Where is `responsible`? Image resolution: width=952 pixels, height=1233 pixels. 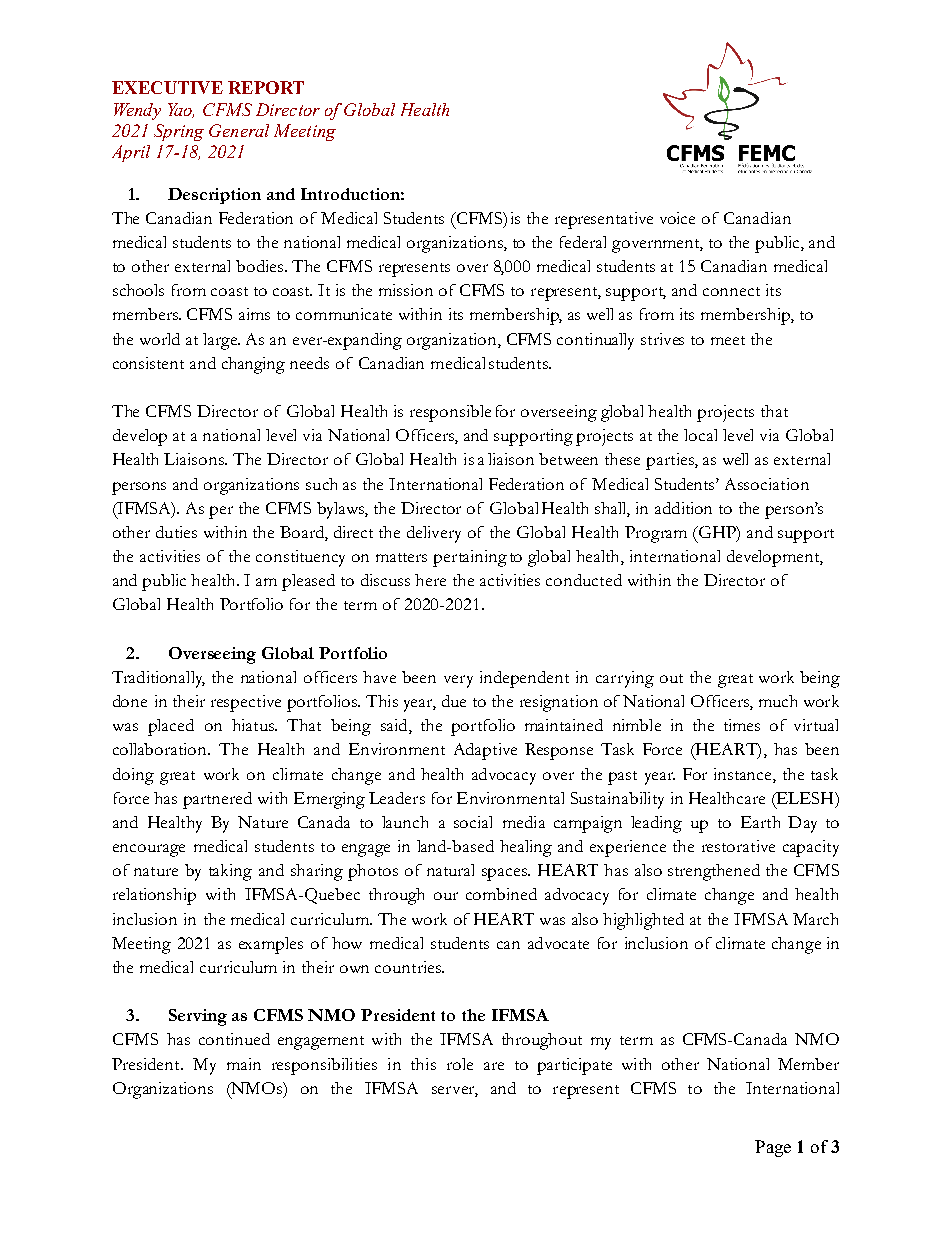 responsible is located at coordinates (450, 413).
